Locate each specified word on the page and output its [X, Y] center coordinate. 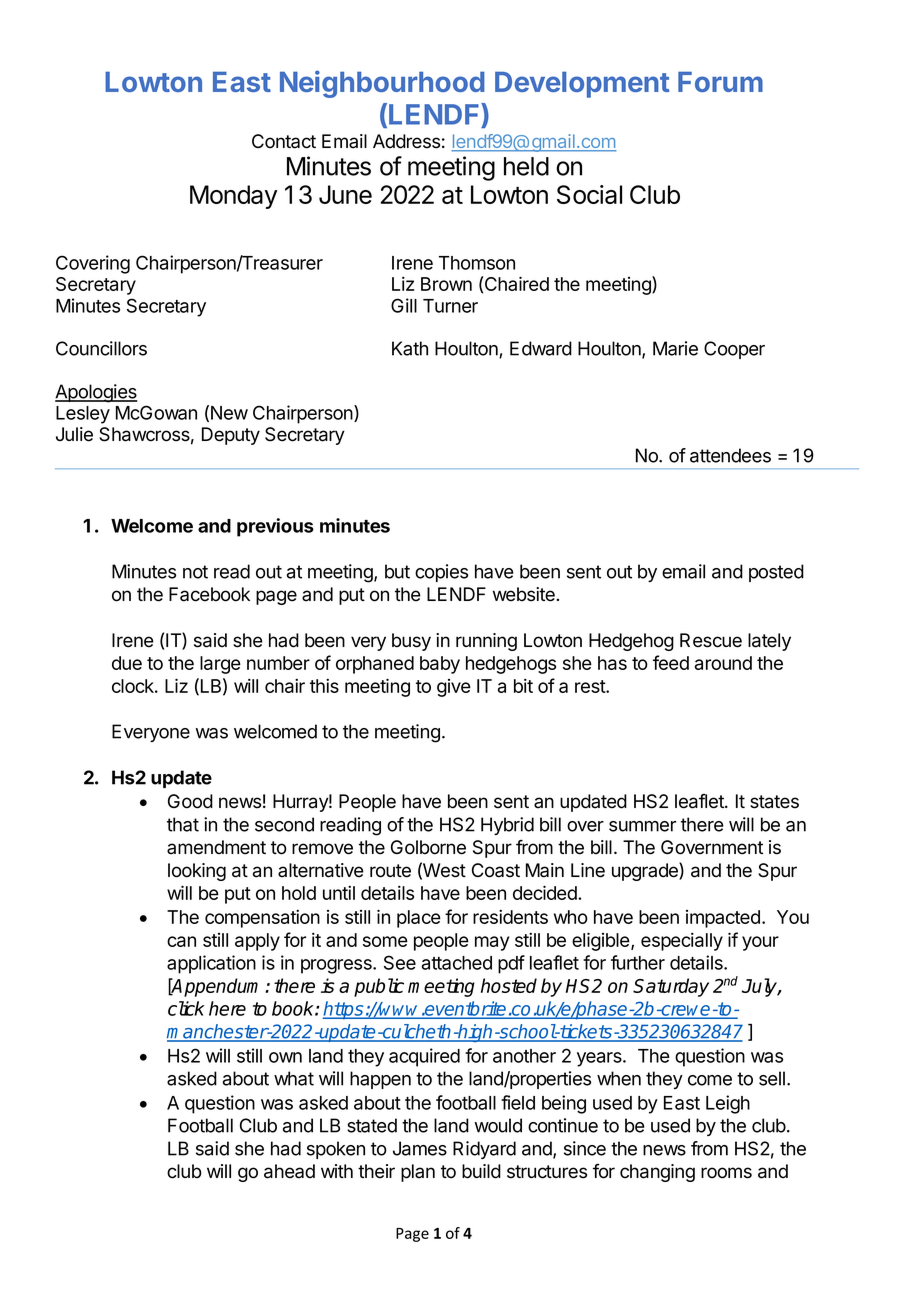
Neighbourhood [382, 84]
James [420, 1148]
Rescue [711, 640]
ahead [289, 1171]
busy [411, 642]
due [127, 663]
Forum [720, 82]
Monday [233, 197]
